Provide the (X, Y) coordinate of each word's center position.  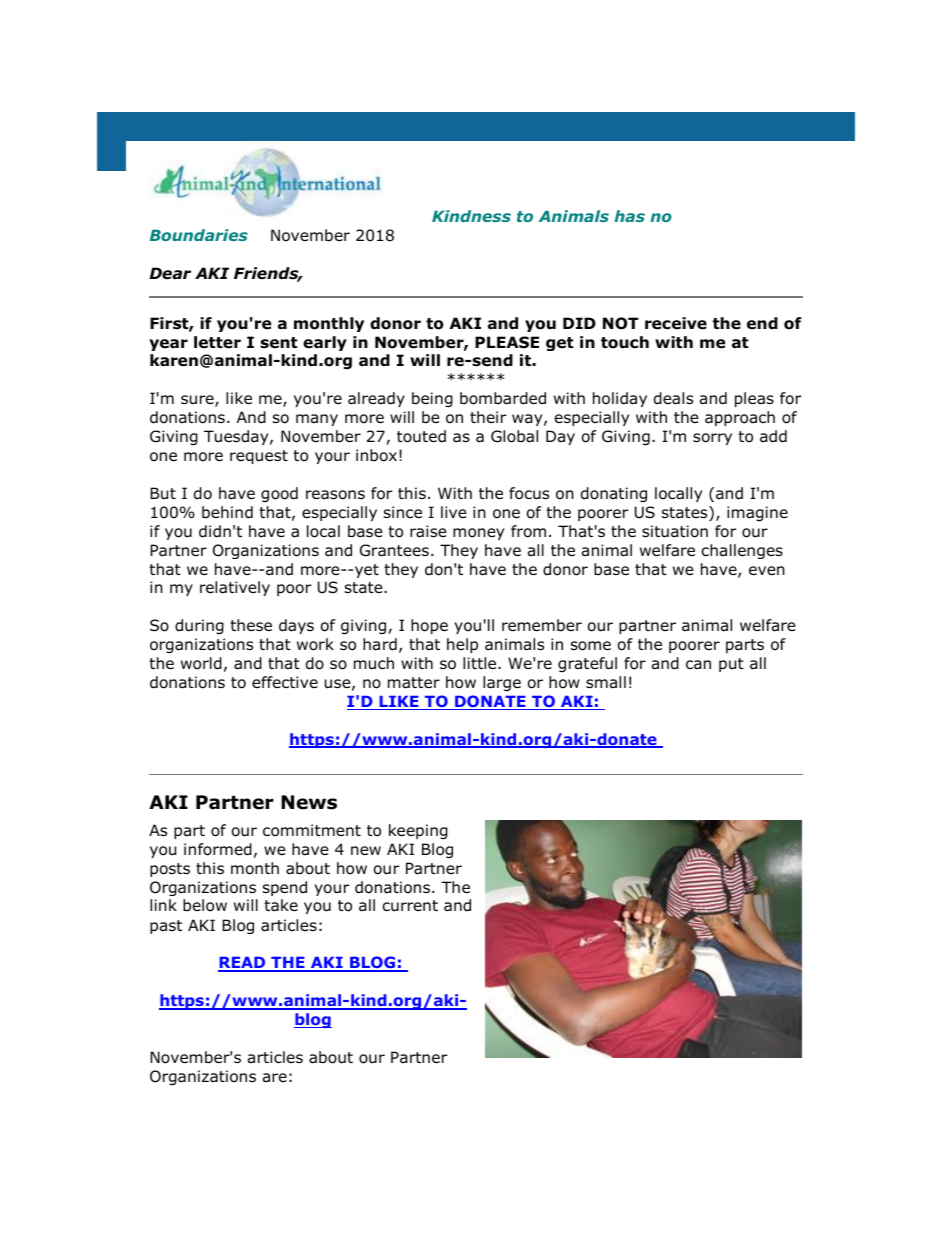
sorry (712, 439)
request (259, 457)
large (502, 683)
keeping (418, 831)
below (205, 905)
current (410, 906)
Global (514, 436)
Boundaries (199, 235)
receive (676, 323)
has (629, 216)
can (698, 665)
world (201, 663)
